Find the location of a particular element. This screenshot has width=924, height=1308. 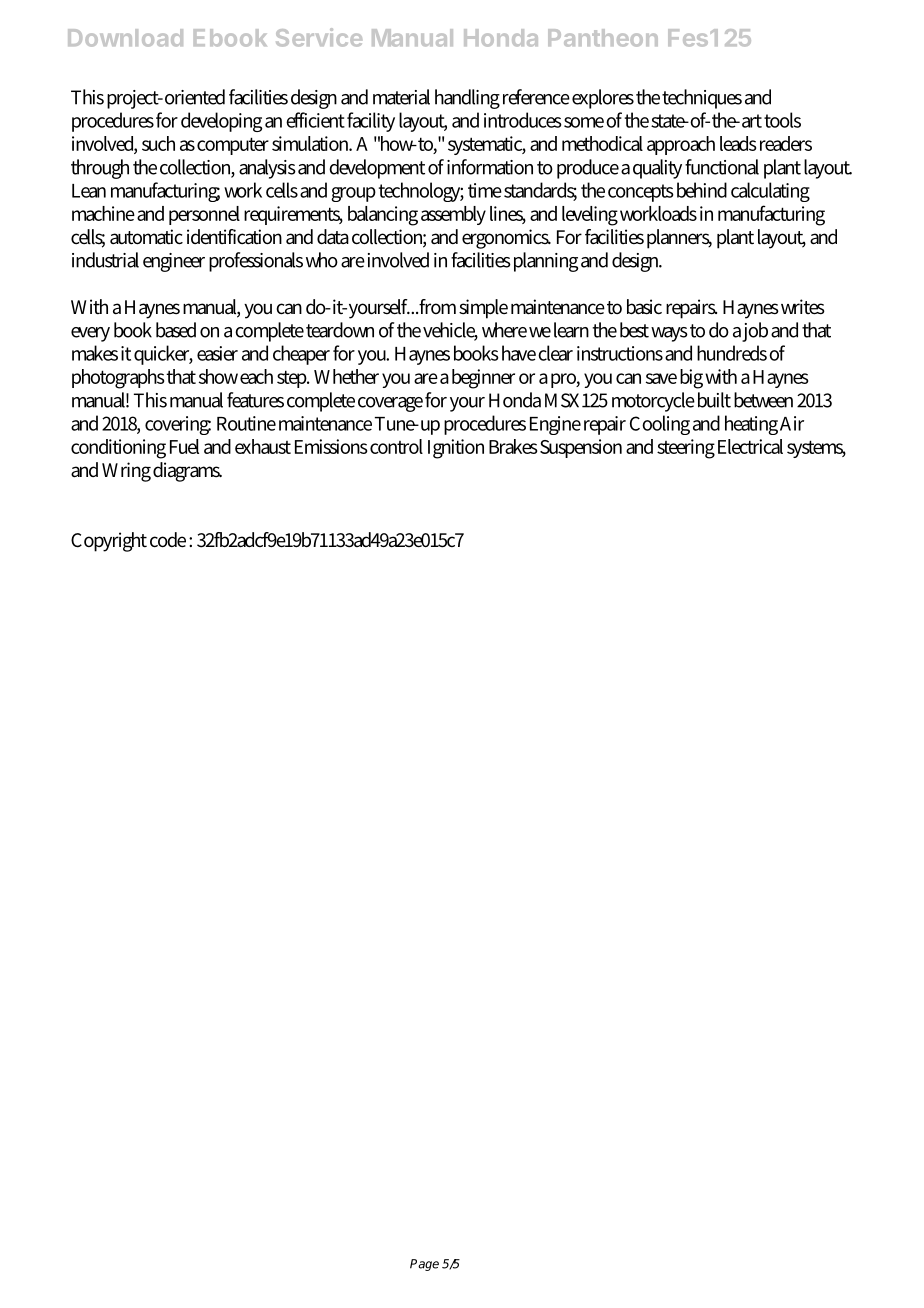

techniques is located at coordinates (702, 99).
